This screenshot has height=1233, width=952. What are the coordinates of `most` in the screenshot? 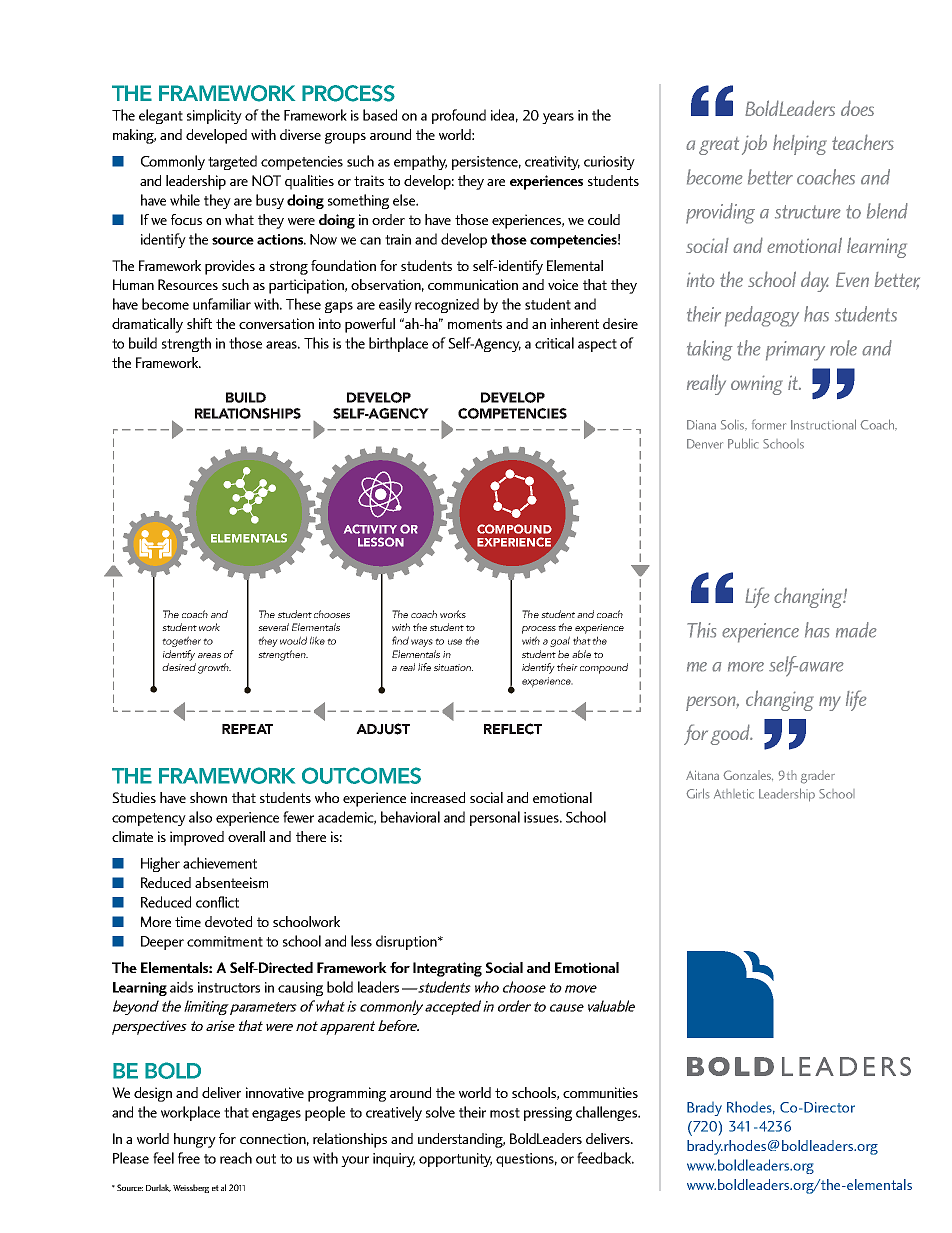 It's located at (505, 1113).
